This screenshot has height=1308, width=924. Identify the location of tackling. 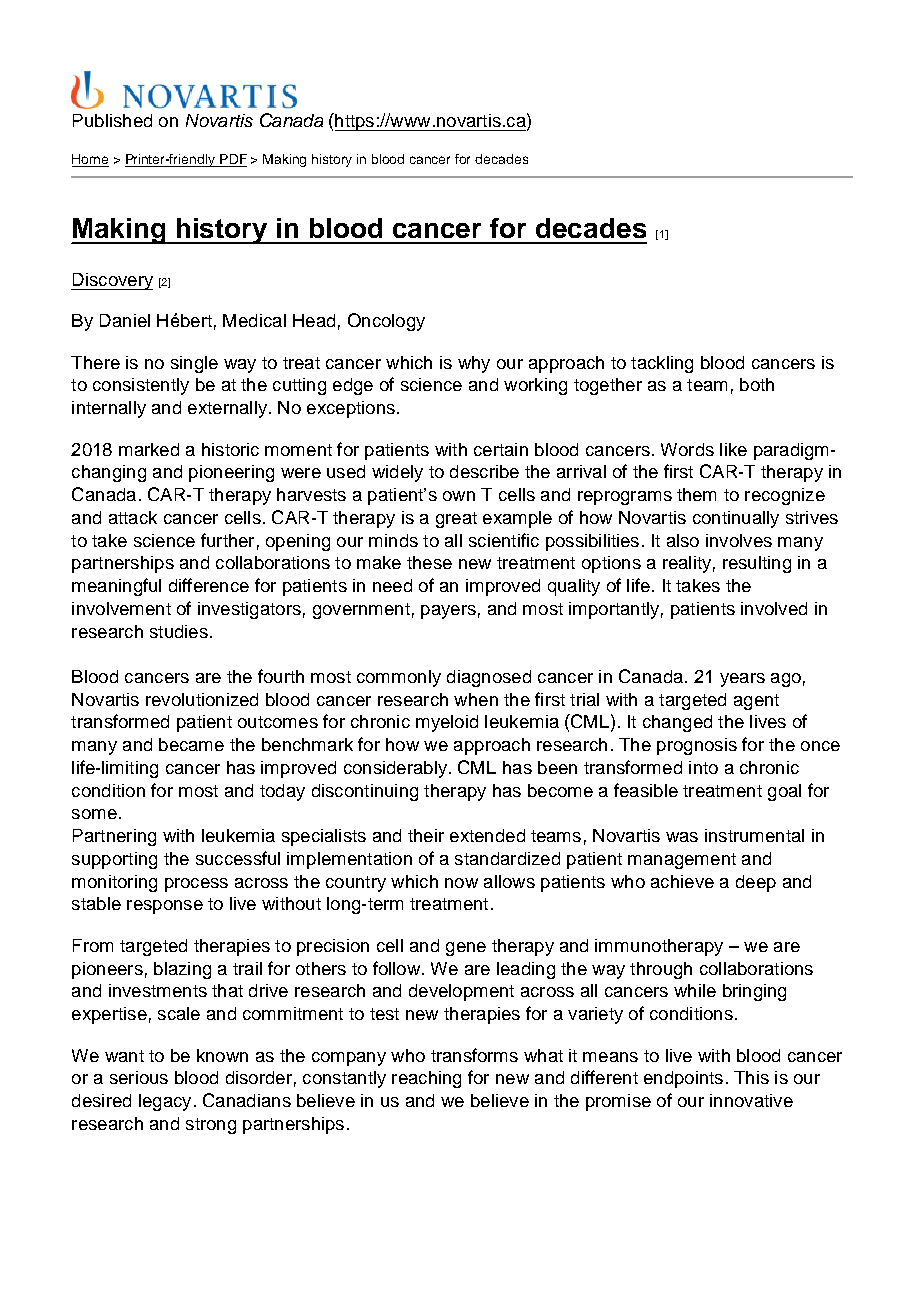
(662, 364).
